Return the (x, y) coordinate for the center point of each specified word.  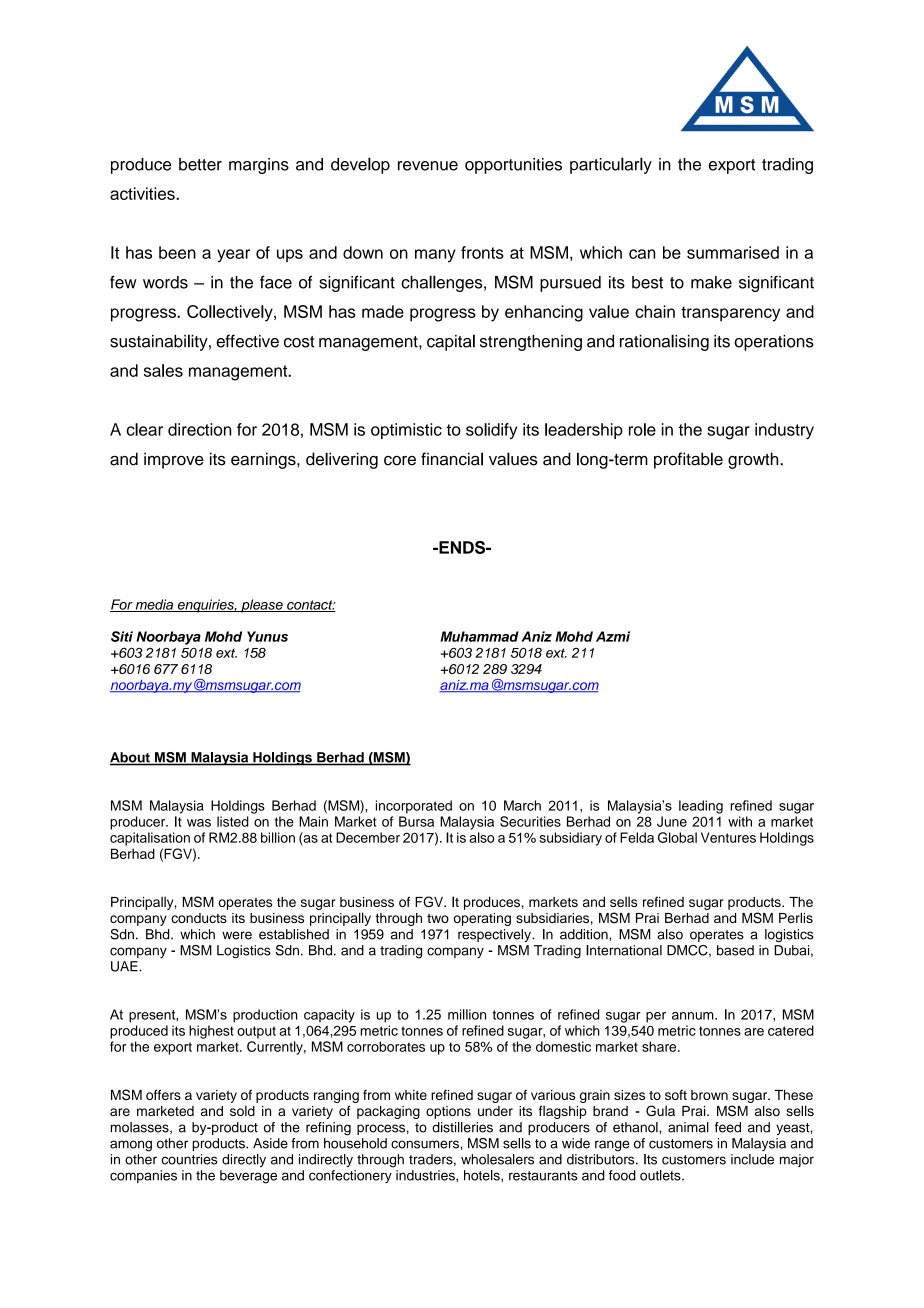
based (735, 950)
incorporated (414, 807)
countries (190, 1159)
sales (163, 370)
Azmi (613, 636)
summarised (733, 252)
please (262, 606)
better (200, 164)
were (237, 935)
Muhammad (479, 636)
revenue (428, 166)
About (131, 758)
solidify (491, 431)
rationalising (664, 342)
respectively (495, 935)
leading (701, 807)
